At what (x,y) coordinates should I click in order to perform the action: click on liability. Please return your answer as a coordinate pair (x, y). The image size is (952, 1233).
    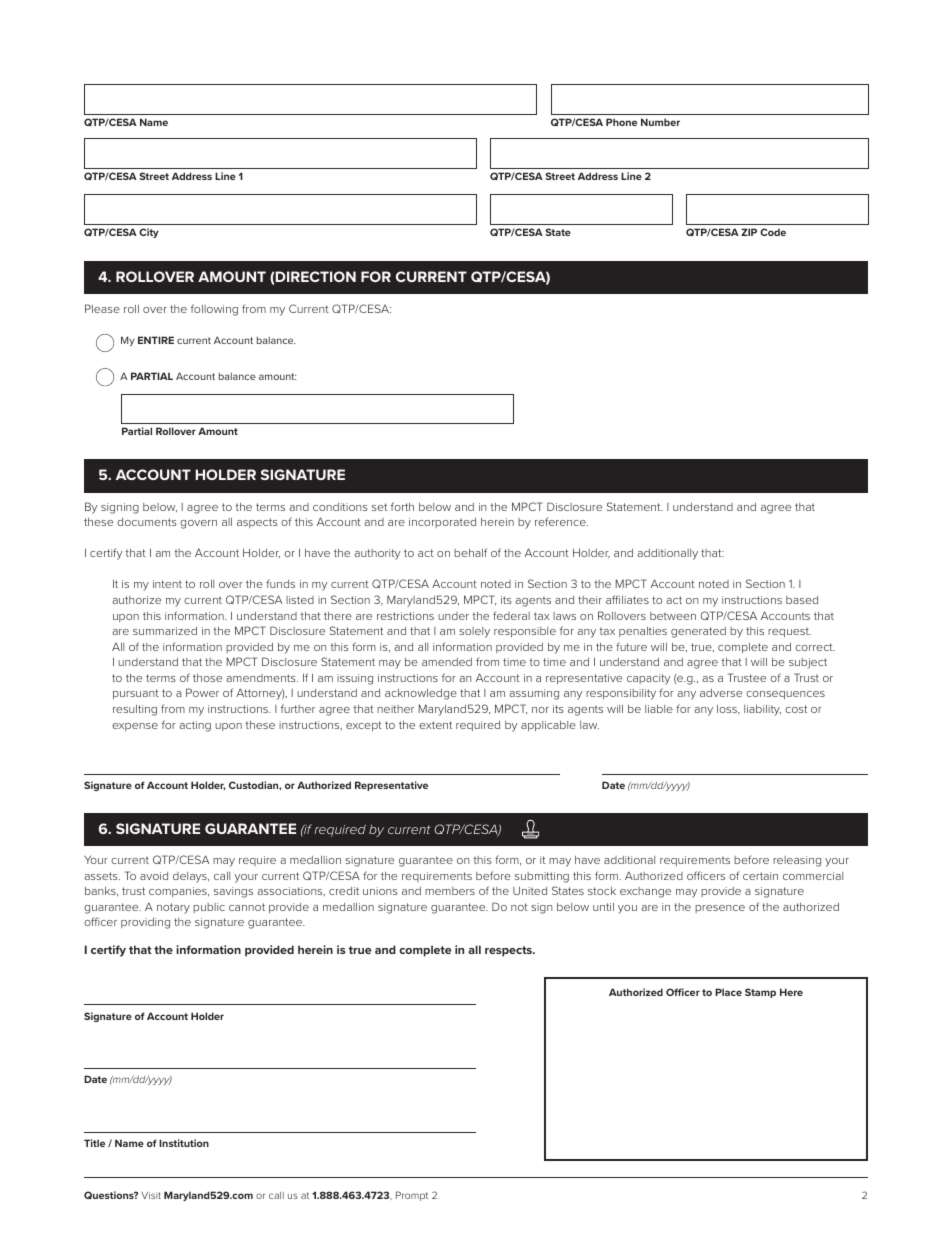
    Looking at the image, I should click on (762, 710).
